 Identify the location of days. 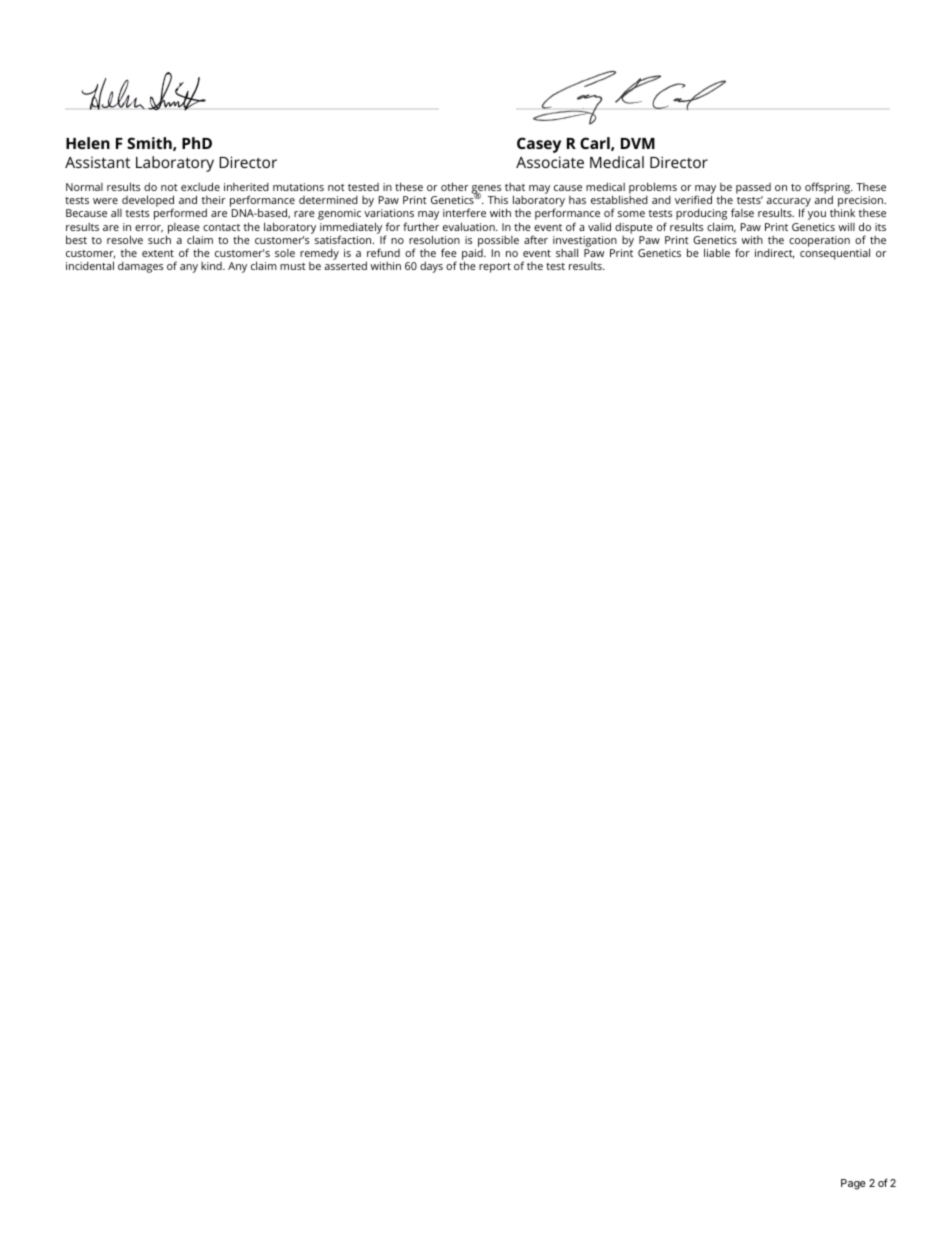
(431, 267).
